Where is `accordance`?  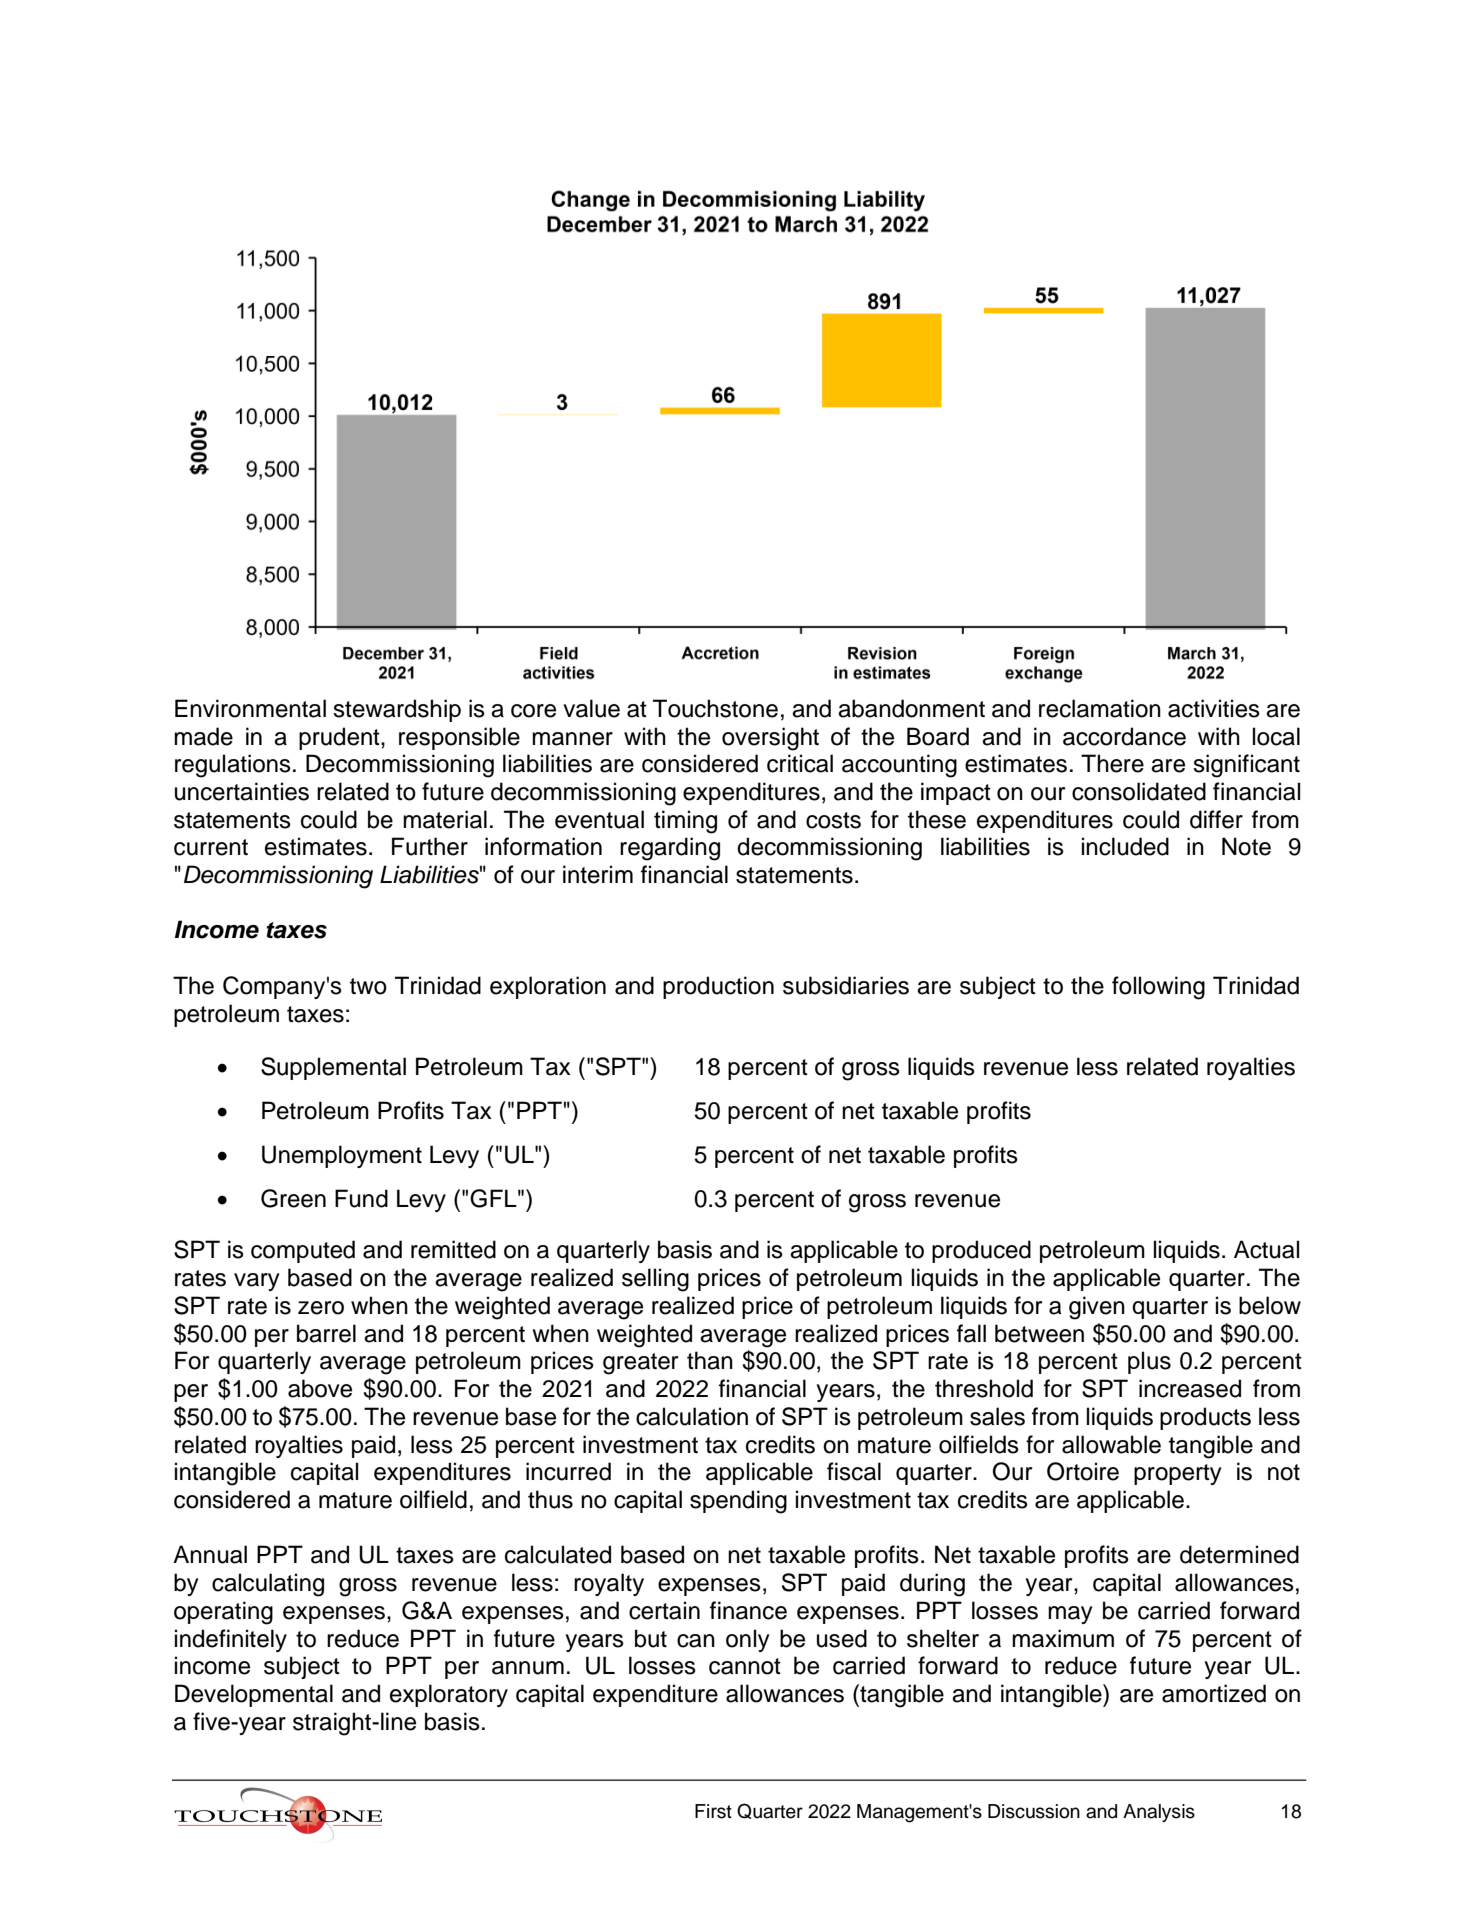 accordance is located at coordinates (1124, 736).
